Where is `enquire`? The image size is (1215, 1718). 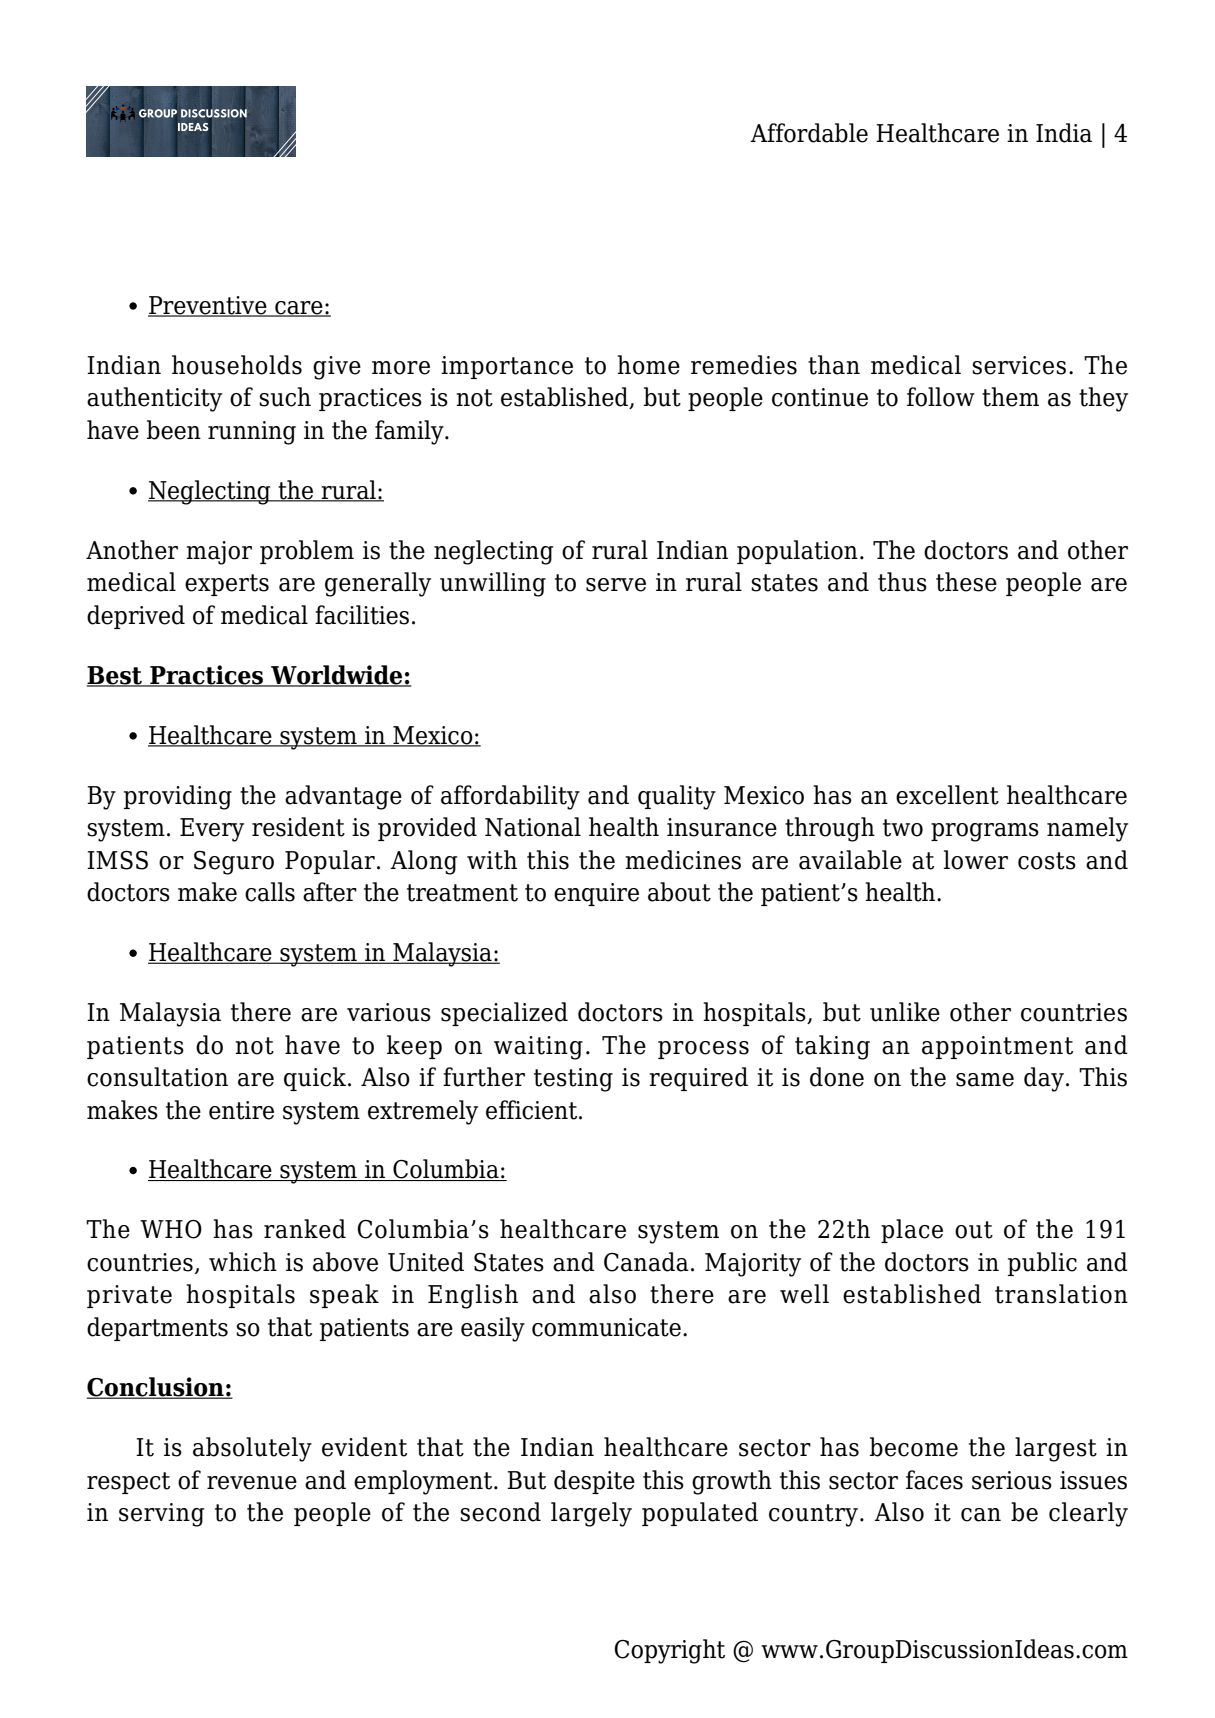
enquire is located at coordinates (596, 894).
